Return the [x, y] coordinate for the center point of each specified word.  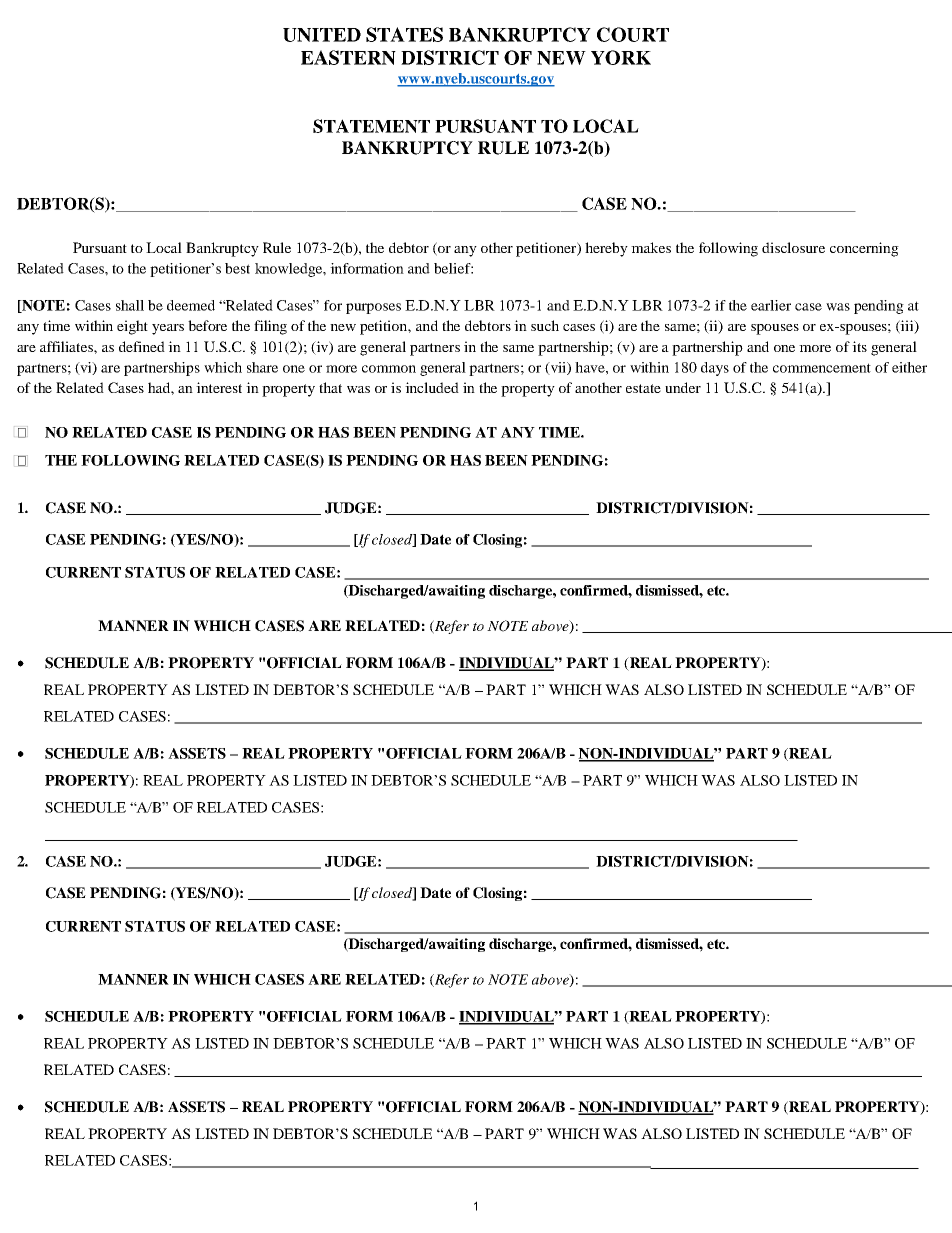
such [545, 325]
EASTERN [348, 57]
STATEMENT [371, 126]
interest [219, 387]
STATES [404, 34]
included [432, 387]
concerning [864, 249]
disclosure [793, 247]
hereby [606, 249]
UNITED [322, 35]
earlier [771, 305]
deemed [191, 305]
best [237, 268]
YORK [621, 57]
